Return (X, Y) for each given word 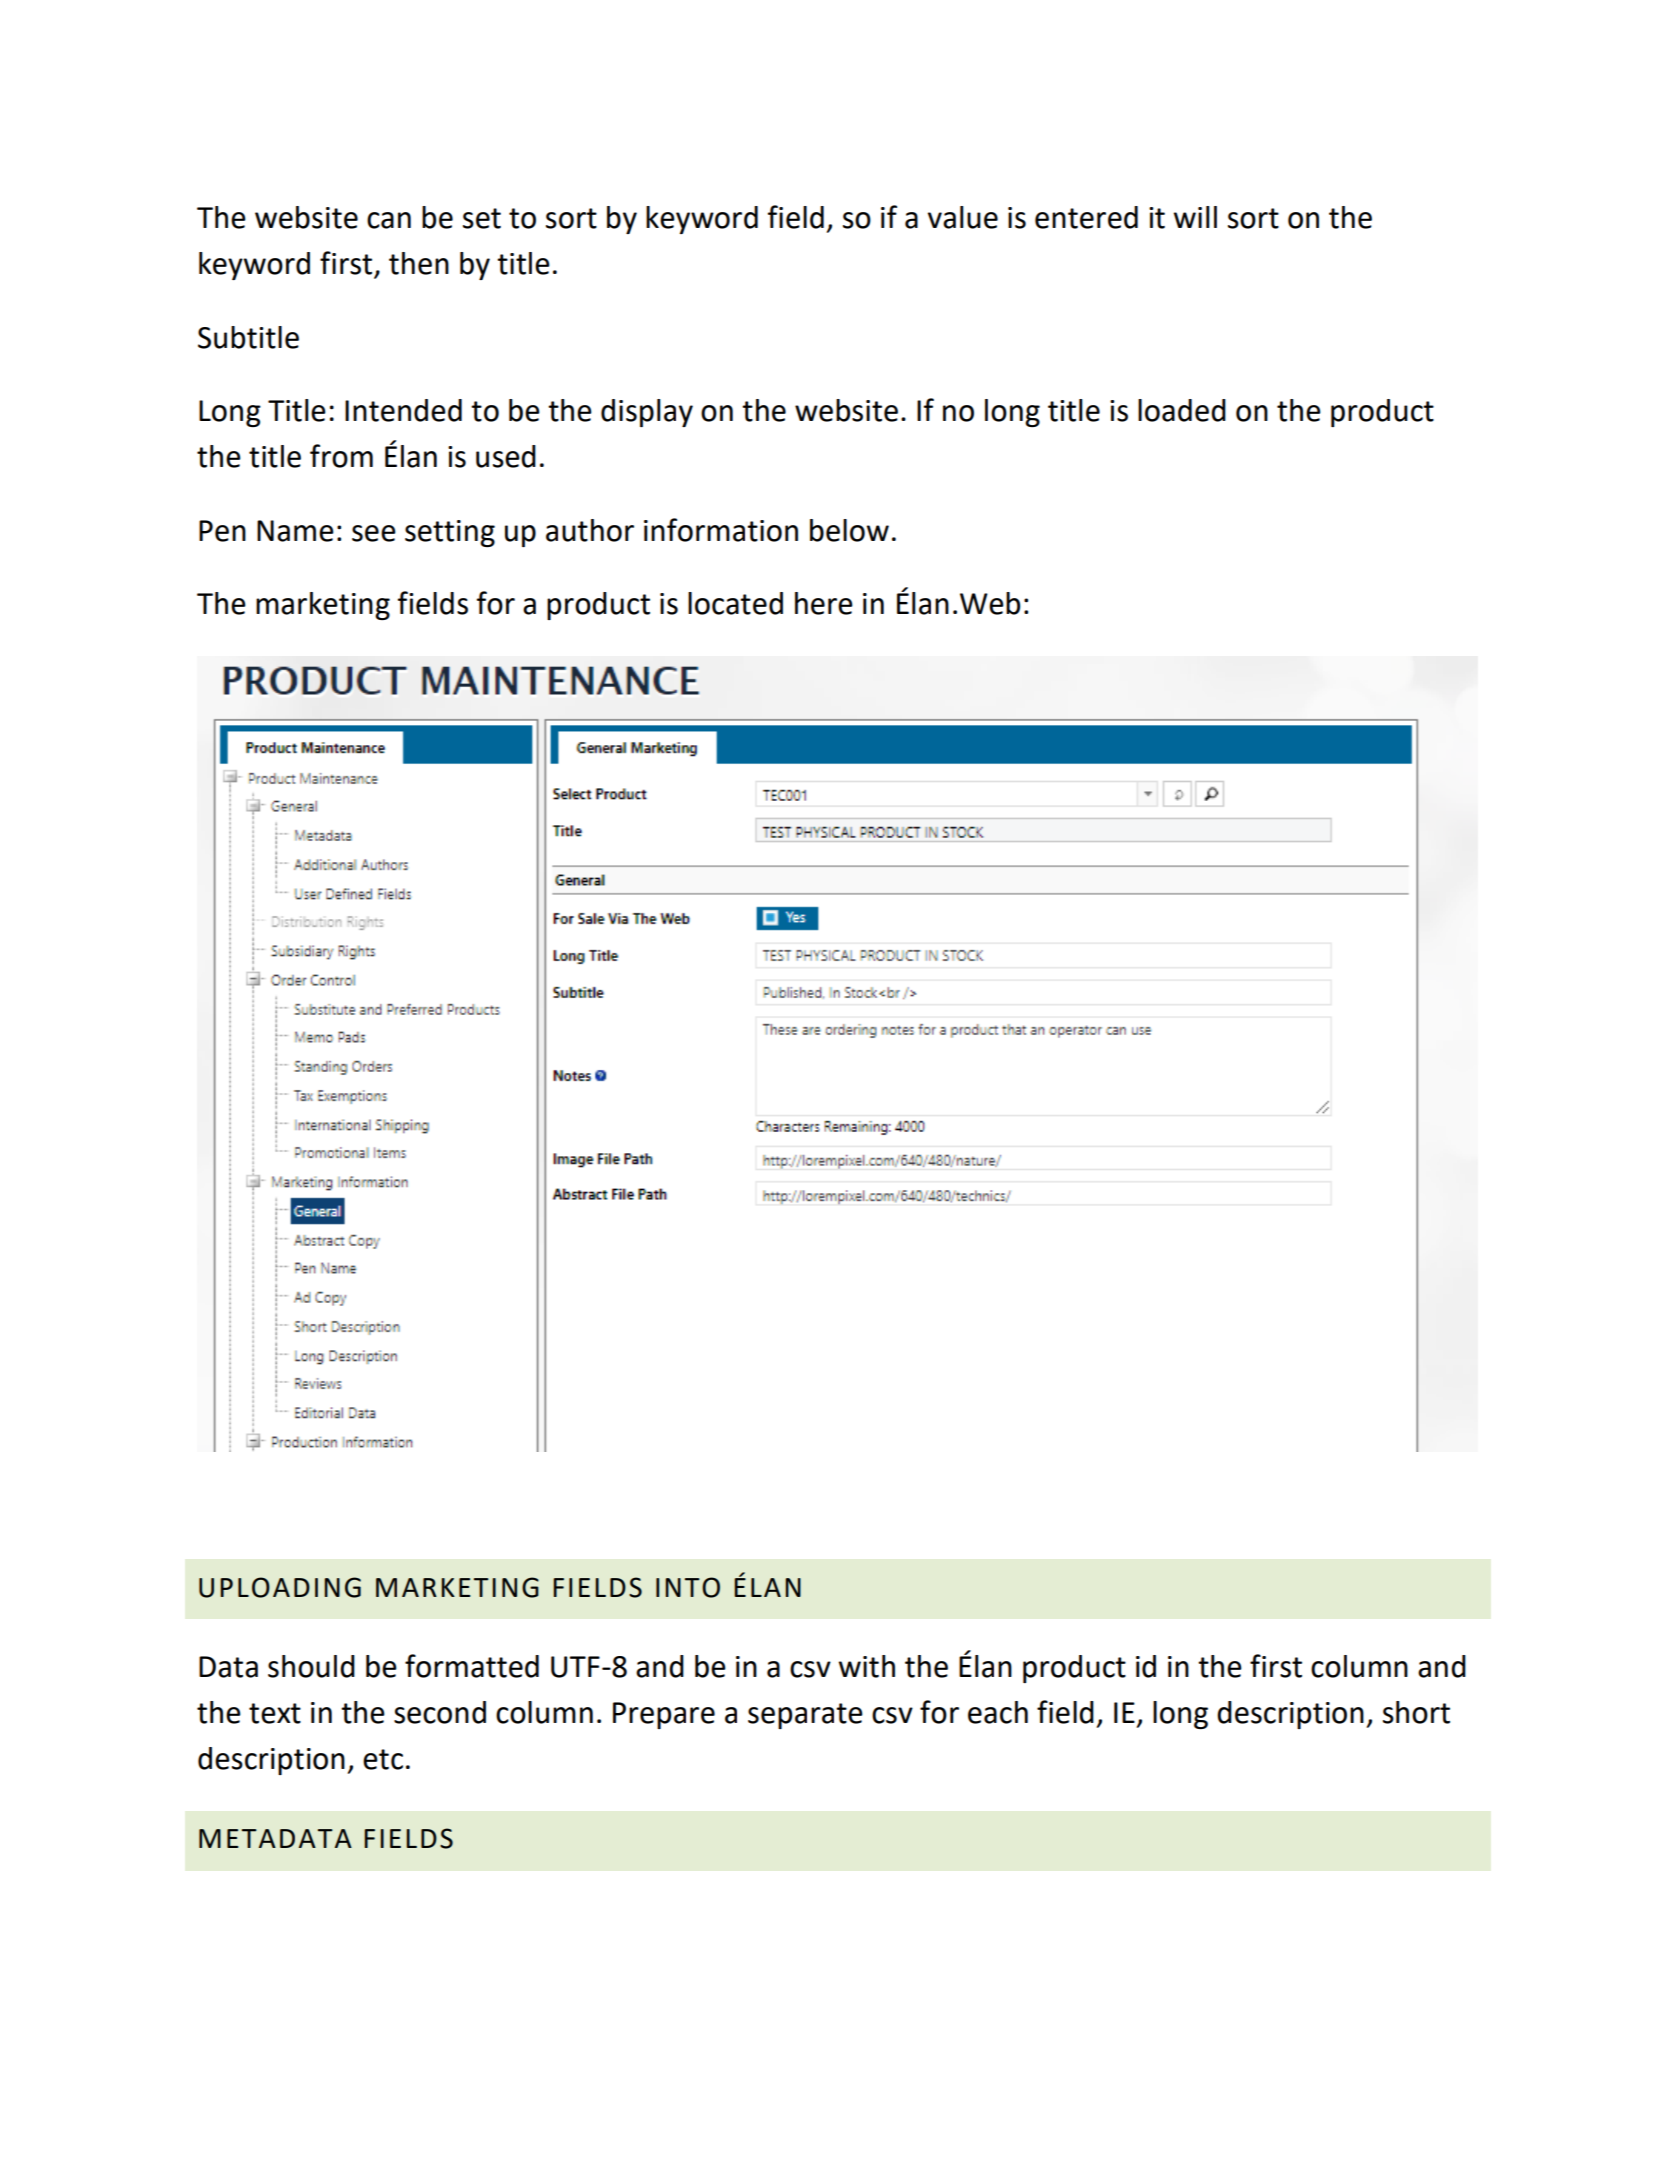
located (735, 603)
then (419, 263)
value (963, 217)
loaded (1182, 410)
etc (383, 1759)
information (721, 530)
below (849, 530)
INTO (688, 1587)
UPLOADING (280, 1587)
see (374, 533)
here (824, 603)
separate (805, 1716)
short (1416, 1712)
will (1195, 217)
